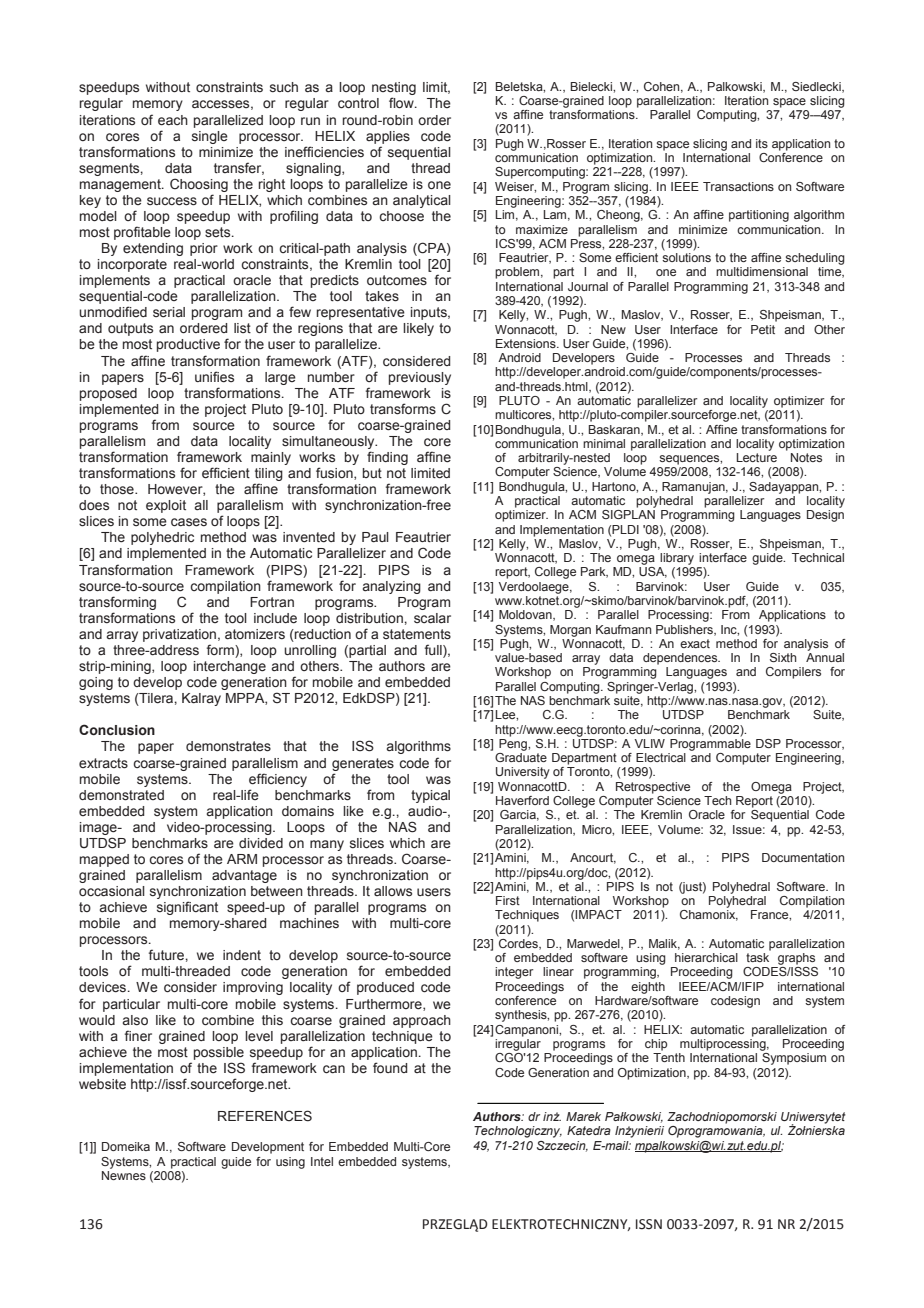 This document has width=924, height=1308. I want to click on atomizers, so click(255, 634).
